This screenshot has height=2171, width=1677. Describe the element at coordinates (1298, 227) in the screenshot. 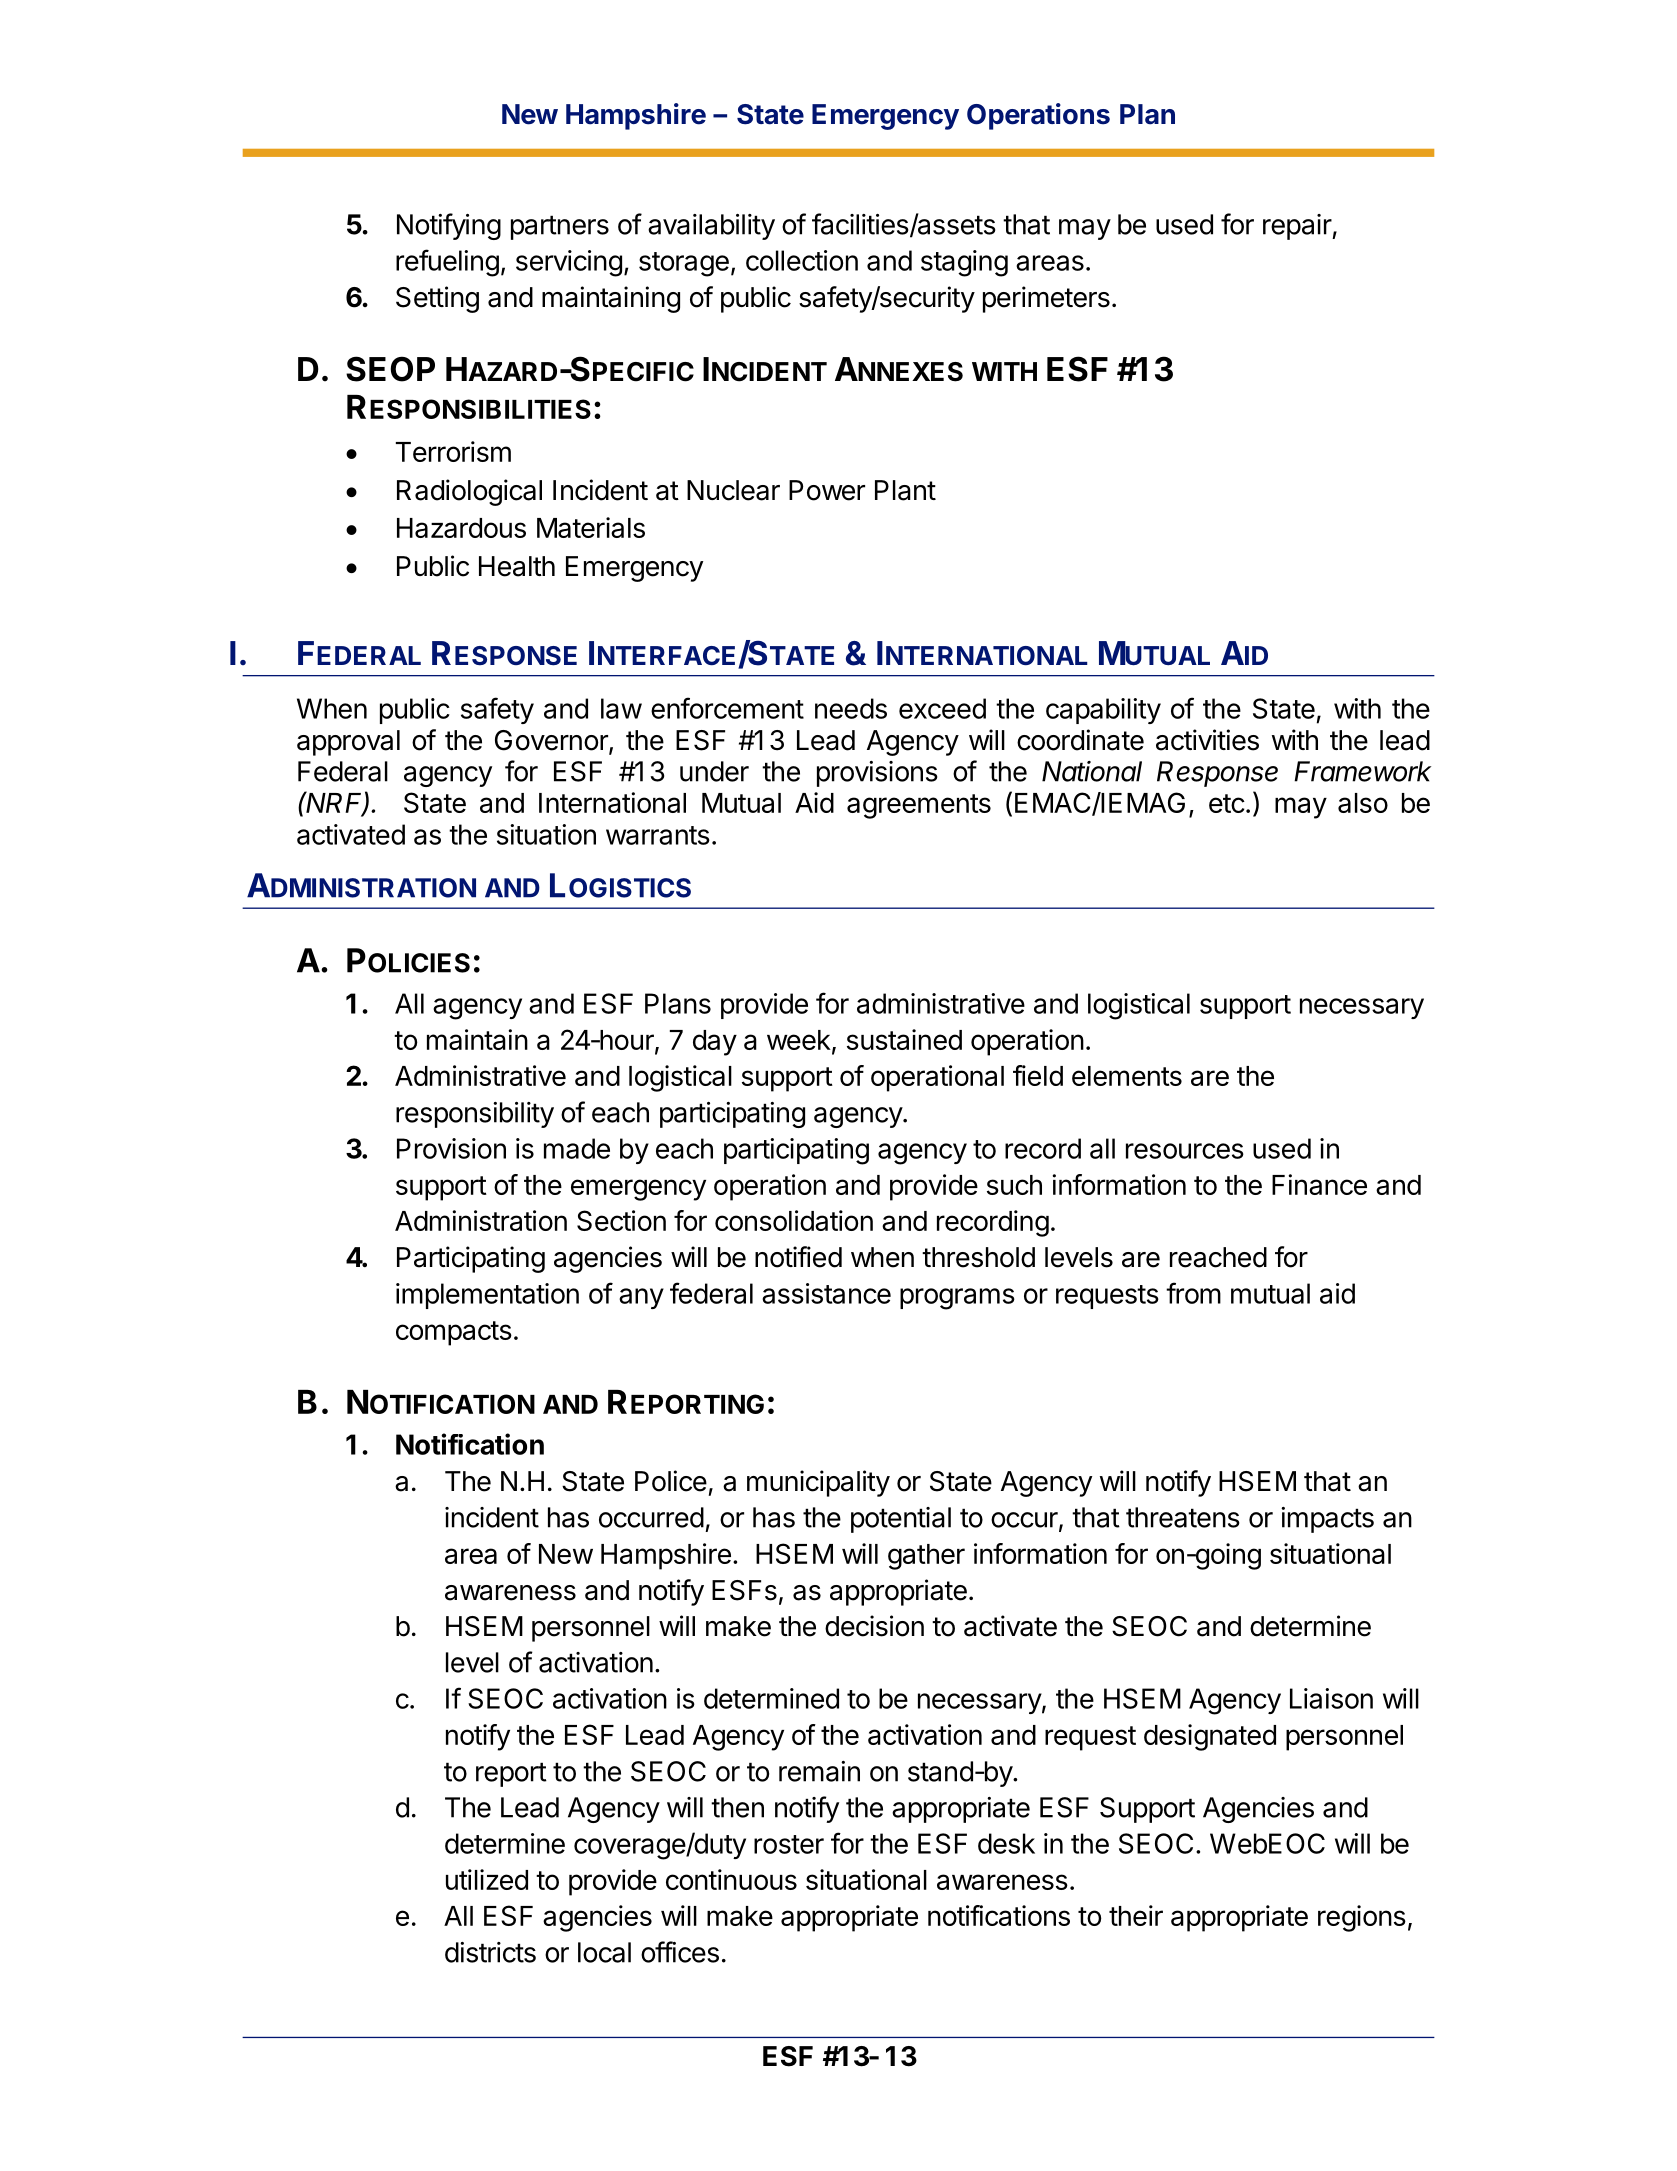

I see `repair` at that location.
